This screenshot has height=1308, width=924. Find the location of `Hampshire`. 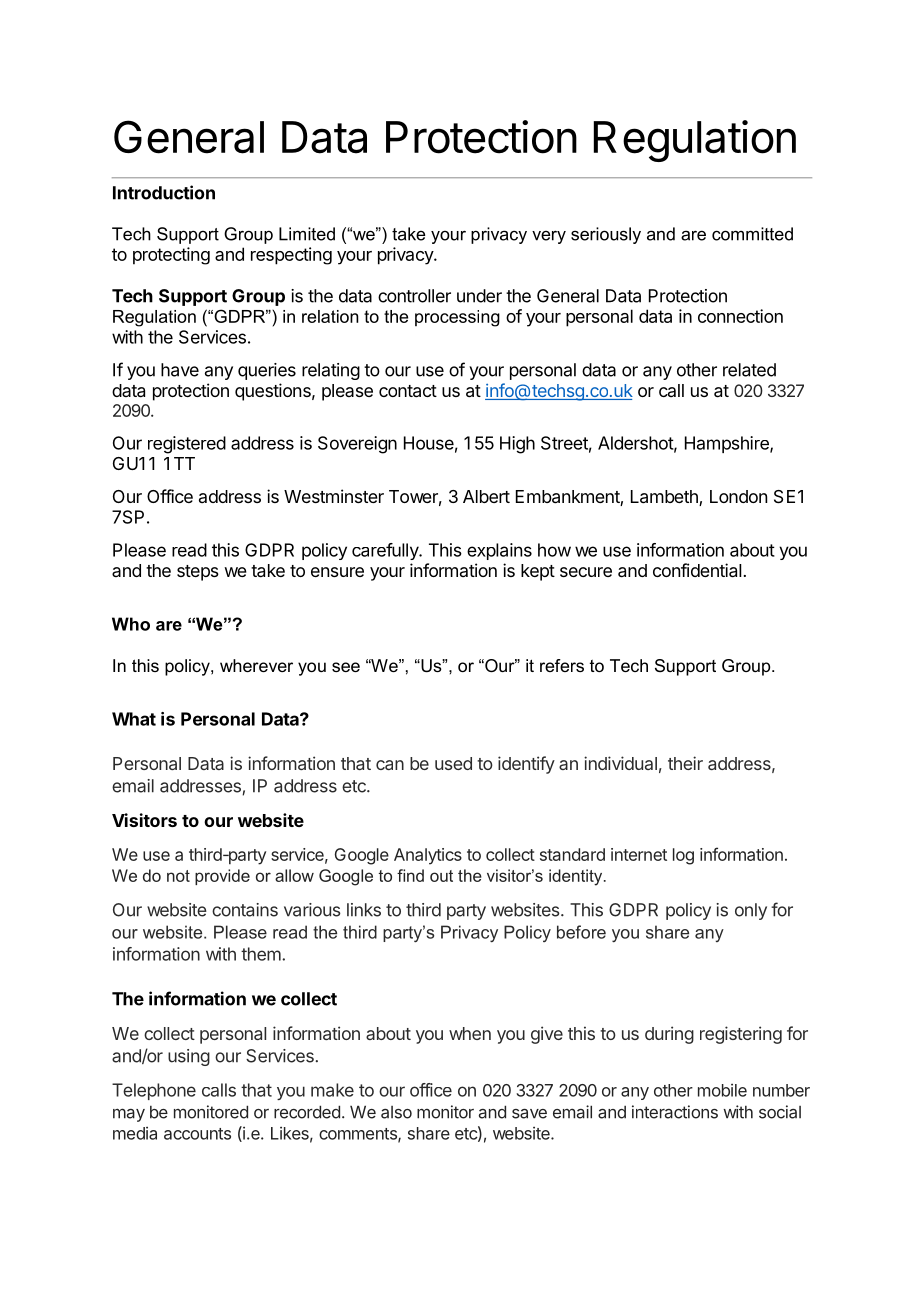

Hampshire is located at coordinates (728, 444).
